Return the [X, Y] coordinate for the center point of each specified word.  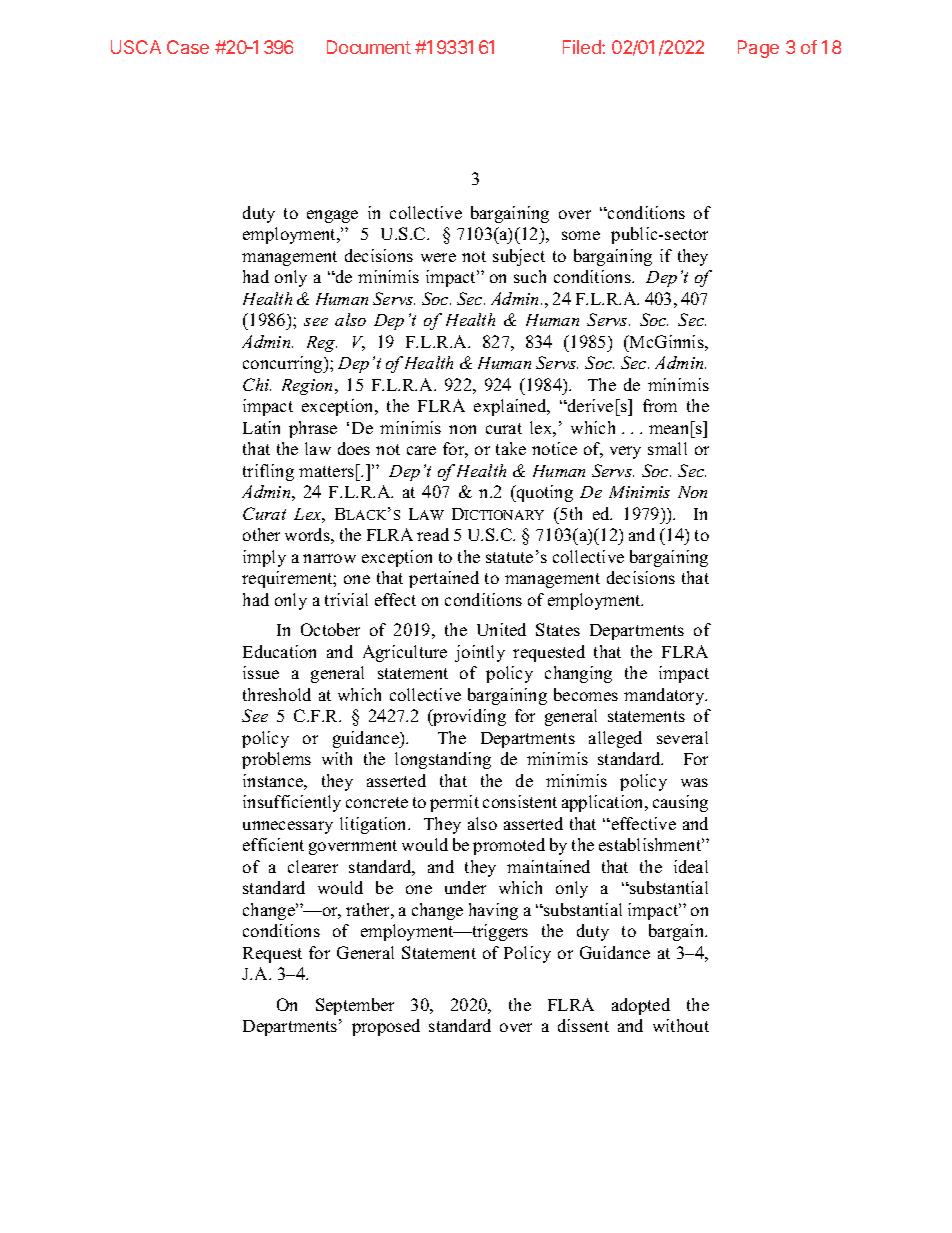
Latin [261, 427]
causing [680, 803]
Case [188, 47]
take [511, 448]
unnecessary [288, 827]
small [667, 448]
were [438, 257]
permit [454, 803]
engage [332, 216]
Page [758, 49]
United [501, 629]
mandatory [665, 696]
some [581, 235]
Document [369, 47]
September [355, 1006]
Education [279, 651]
